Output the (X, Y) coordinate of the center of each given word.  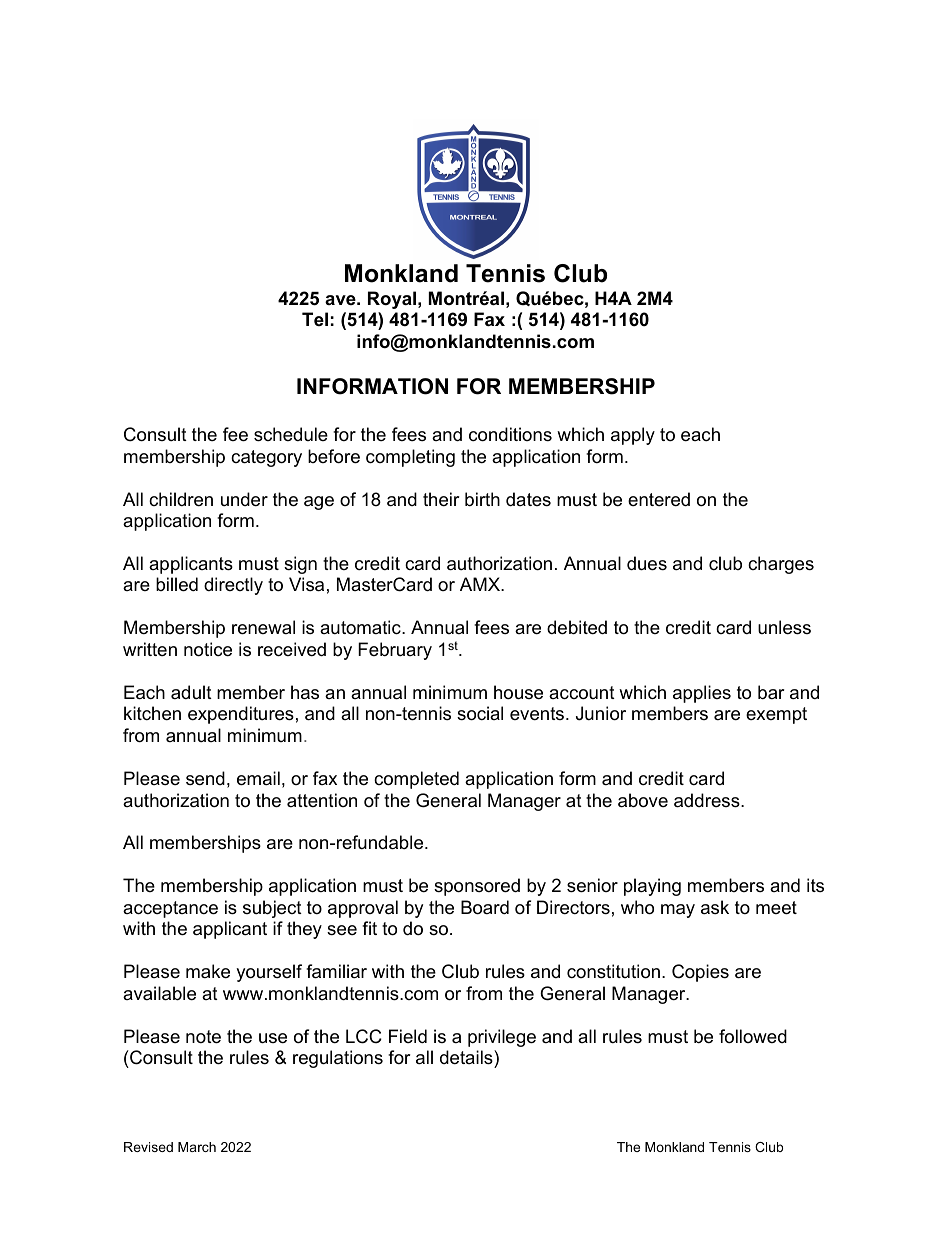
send (205, 778)
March (197, 1147)
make (208, 971)
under (244, 499)
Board (485, 907)
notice (208, 649)
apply (633, 436)
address (708, 800)
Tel (315, 319)
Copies (700, 973)
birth (482, 499)
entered (659, 499)
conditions (510, 434)
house (518, 692)
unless (784, 627)
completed (416, 780)
